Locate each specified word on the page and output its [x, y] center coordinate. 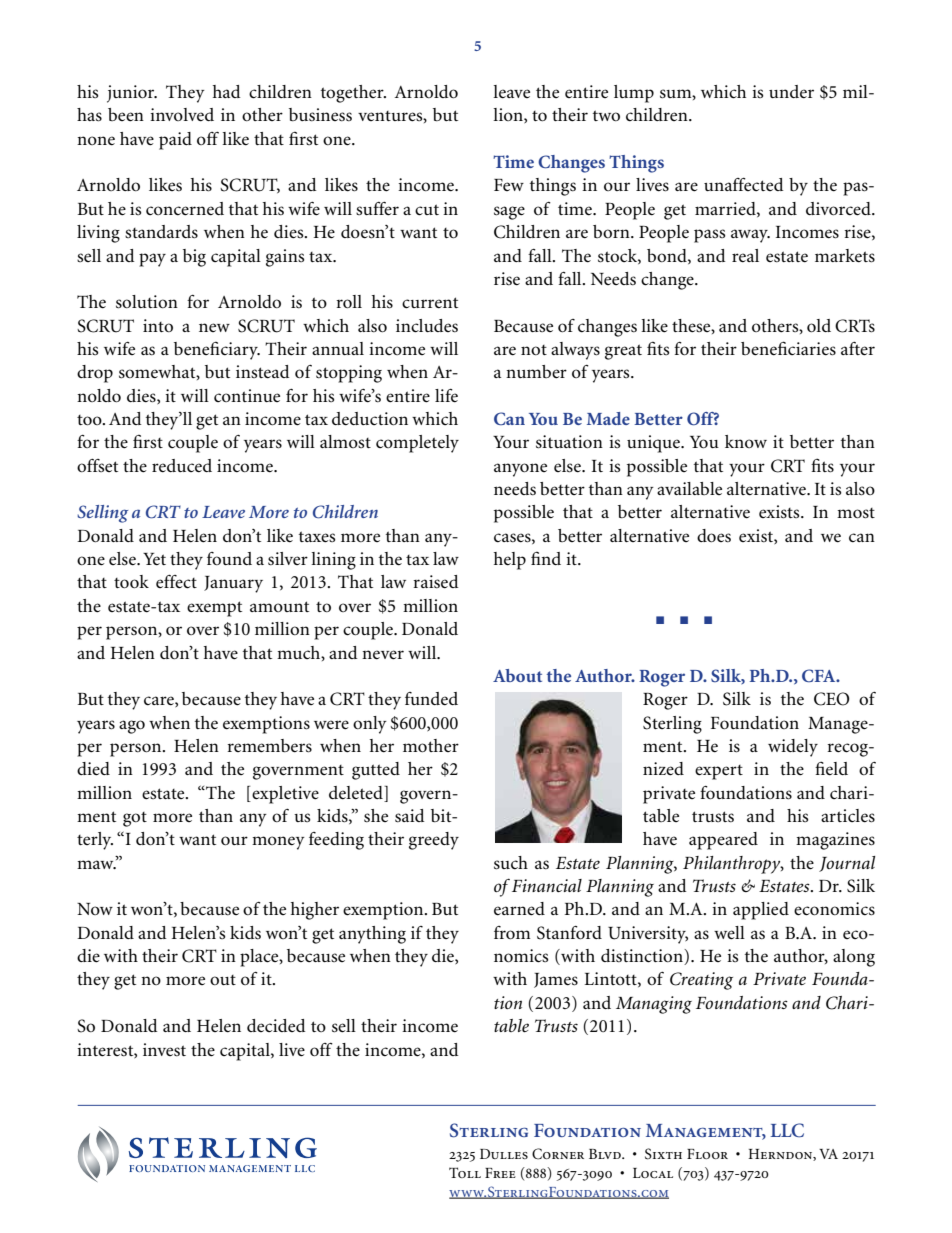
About [517, 675]
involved [182, 115]
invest [164, 1050]
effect [176, 582]
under [791, 92]
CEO [832, 699]
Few [509, 185]
